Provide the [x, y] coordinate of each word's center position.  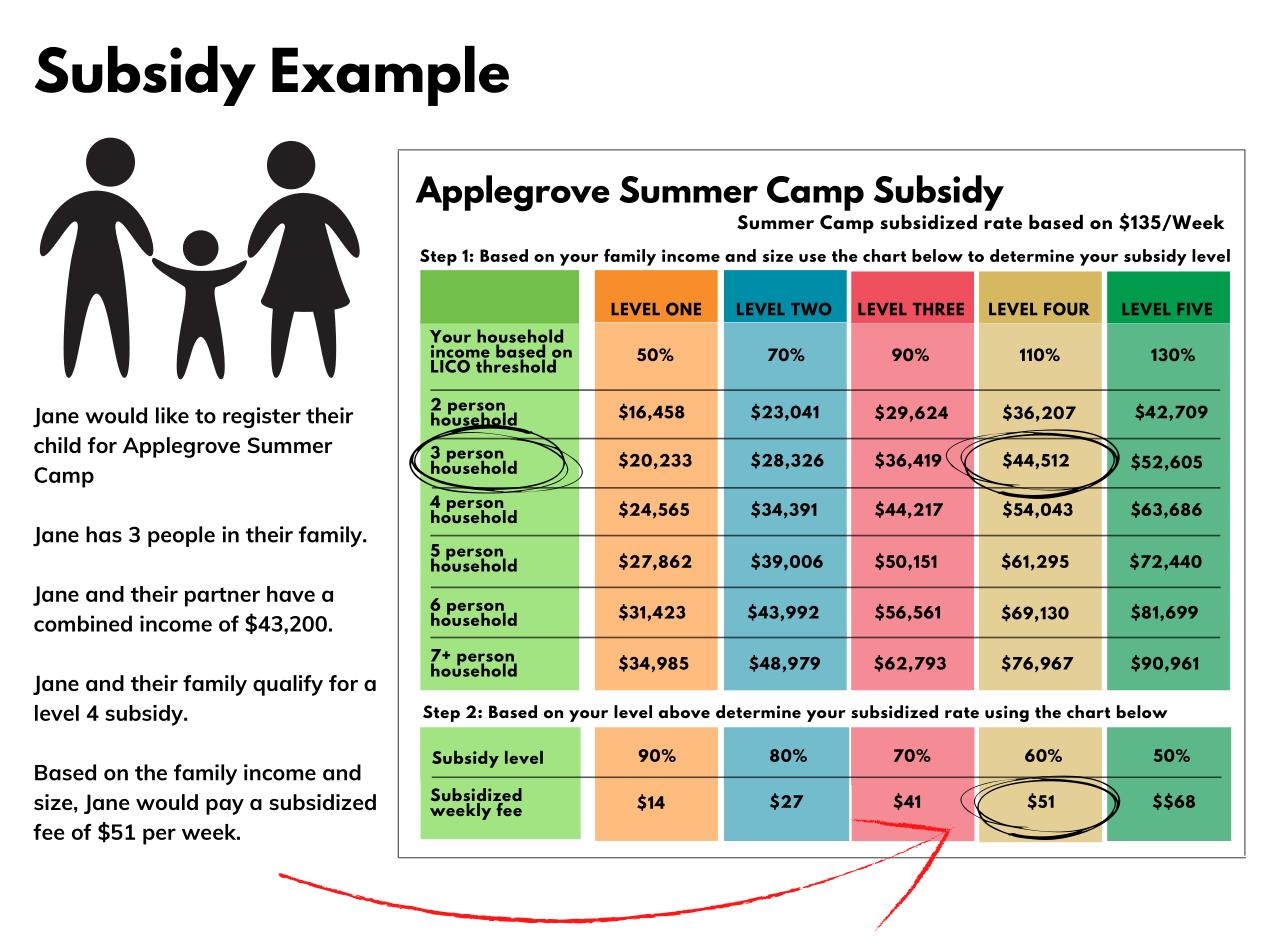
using [1007, 713]
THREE [938, 309]
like [172, 415]
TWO [811, 309]
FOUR [1067, 309]
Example [390, 76]
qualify [288, 685]
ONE [683, 309]
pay [225, 807]
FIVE [1195, 309]
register [262, 417]
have [291, 594]
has [104, 534]
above [684, 712]
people [181, 536]
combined [83, 623]
